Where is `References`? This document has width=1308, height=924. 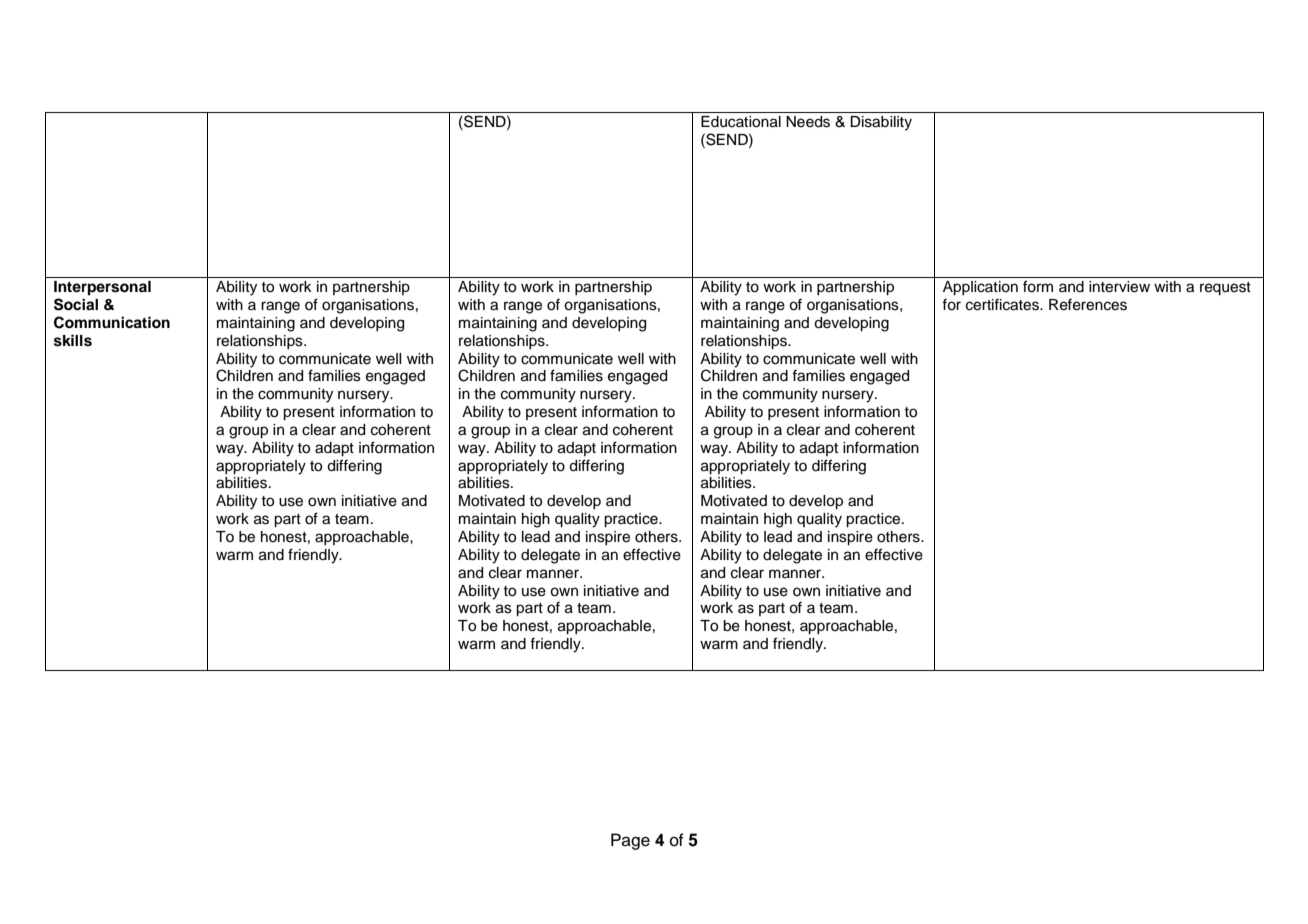
References is located at coordinates (1088, 305).
